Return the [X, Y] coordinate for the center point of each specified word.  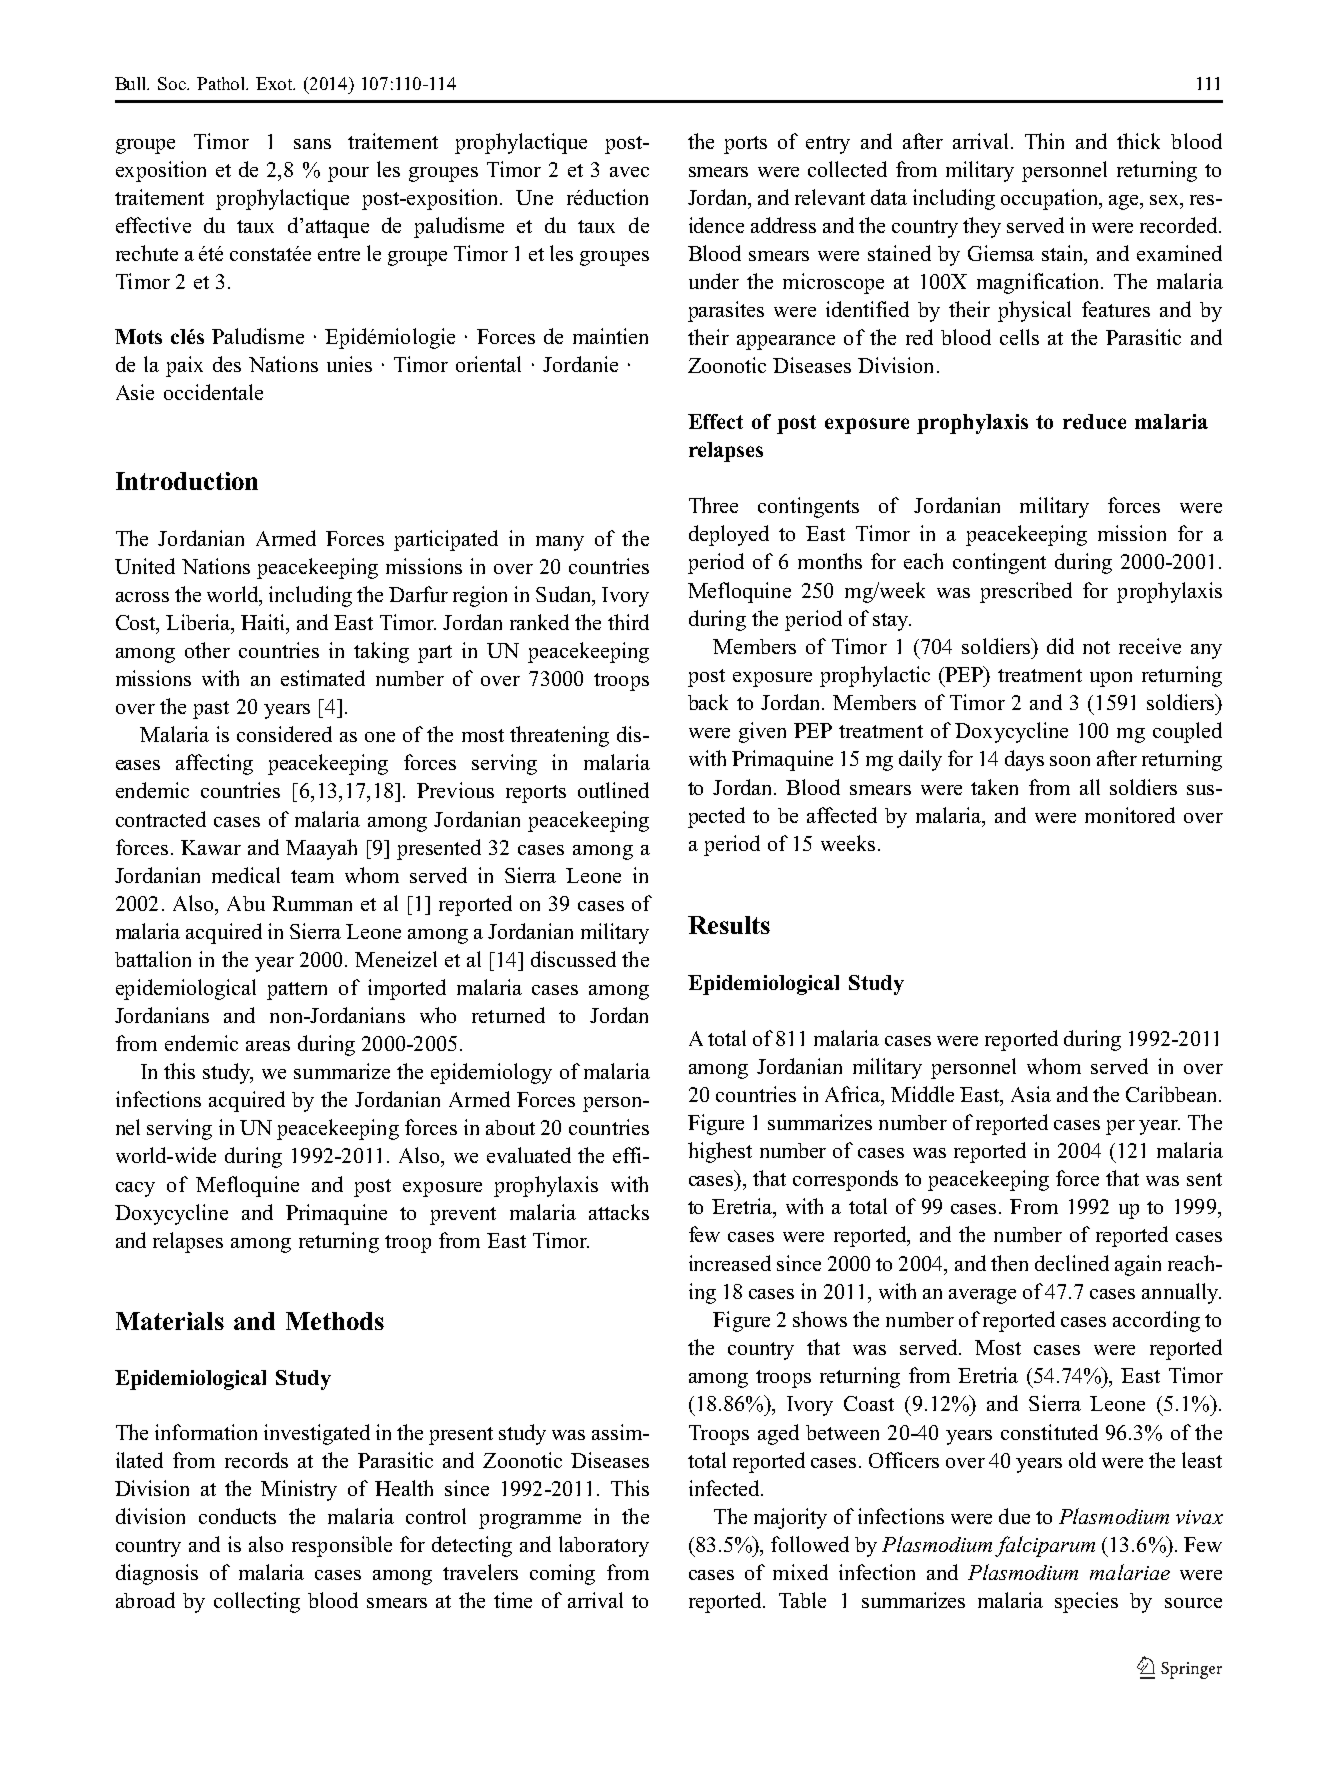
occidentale [213, 392]
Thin [1044, 141]
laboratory [604, 1546]
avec [629, 172]
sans [312, 144]
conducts [237, 1516]
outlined [613, 790]
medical [246, 875]
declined [1072, 1263]
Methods [335, 1321]
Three [713, 505]
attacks [619, 1212]
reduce [1094, 421]
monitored [1130, 815]
